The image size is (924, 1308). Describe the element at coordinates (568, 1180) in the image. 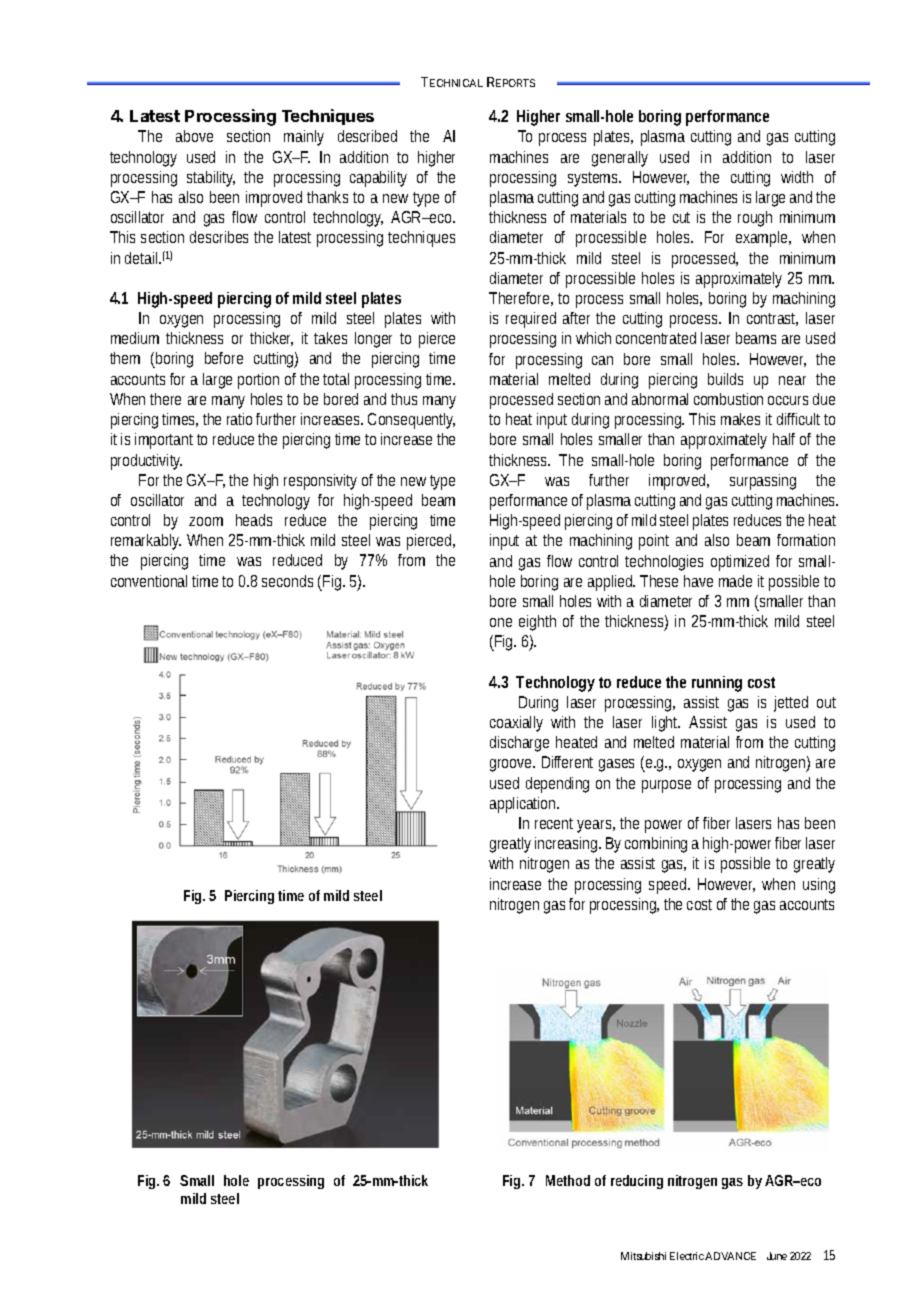

I see `Method` at that location.
